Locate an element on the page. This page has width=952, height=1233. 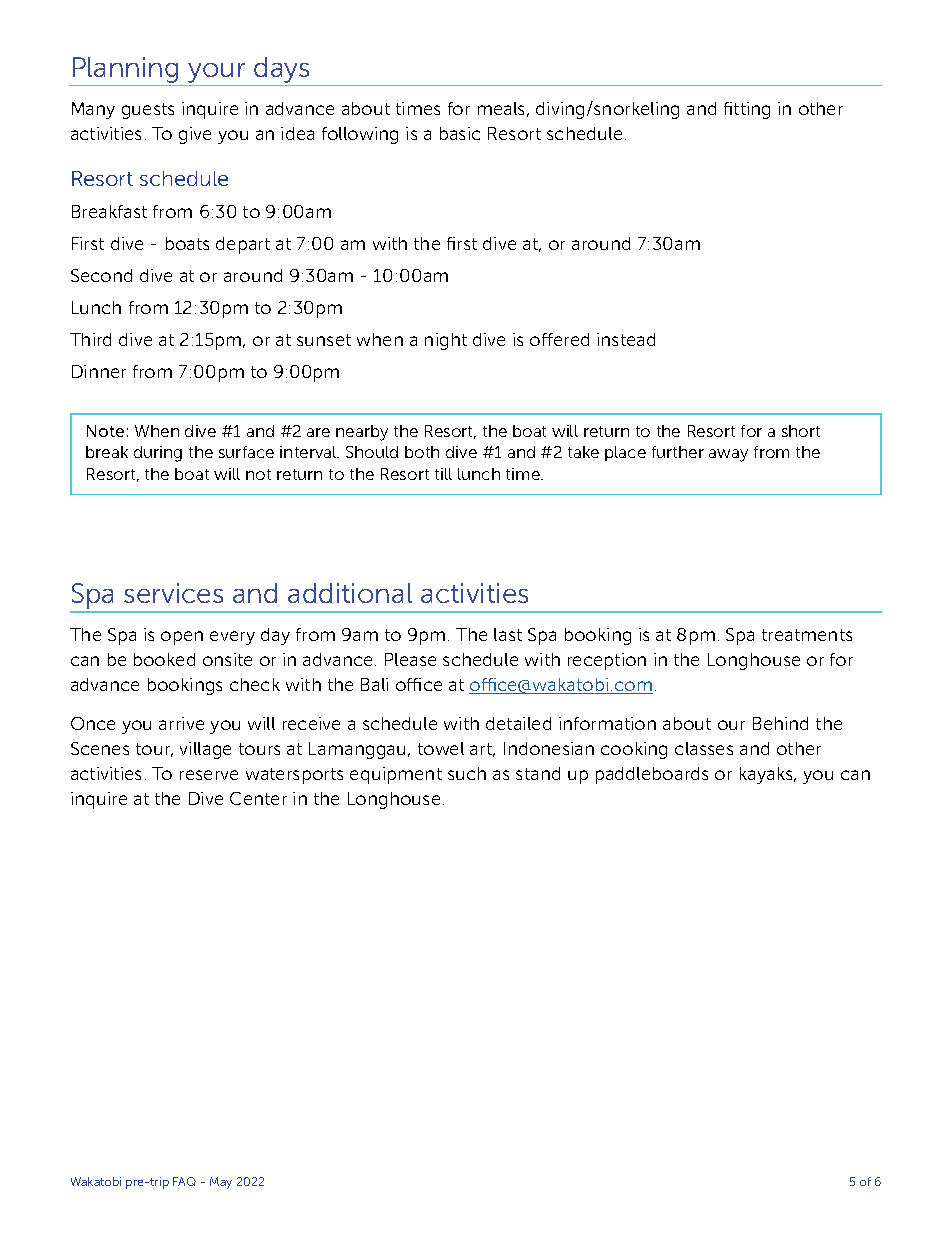
May is located at coordinates (221, 1183).
